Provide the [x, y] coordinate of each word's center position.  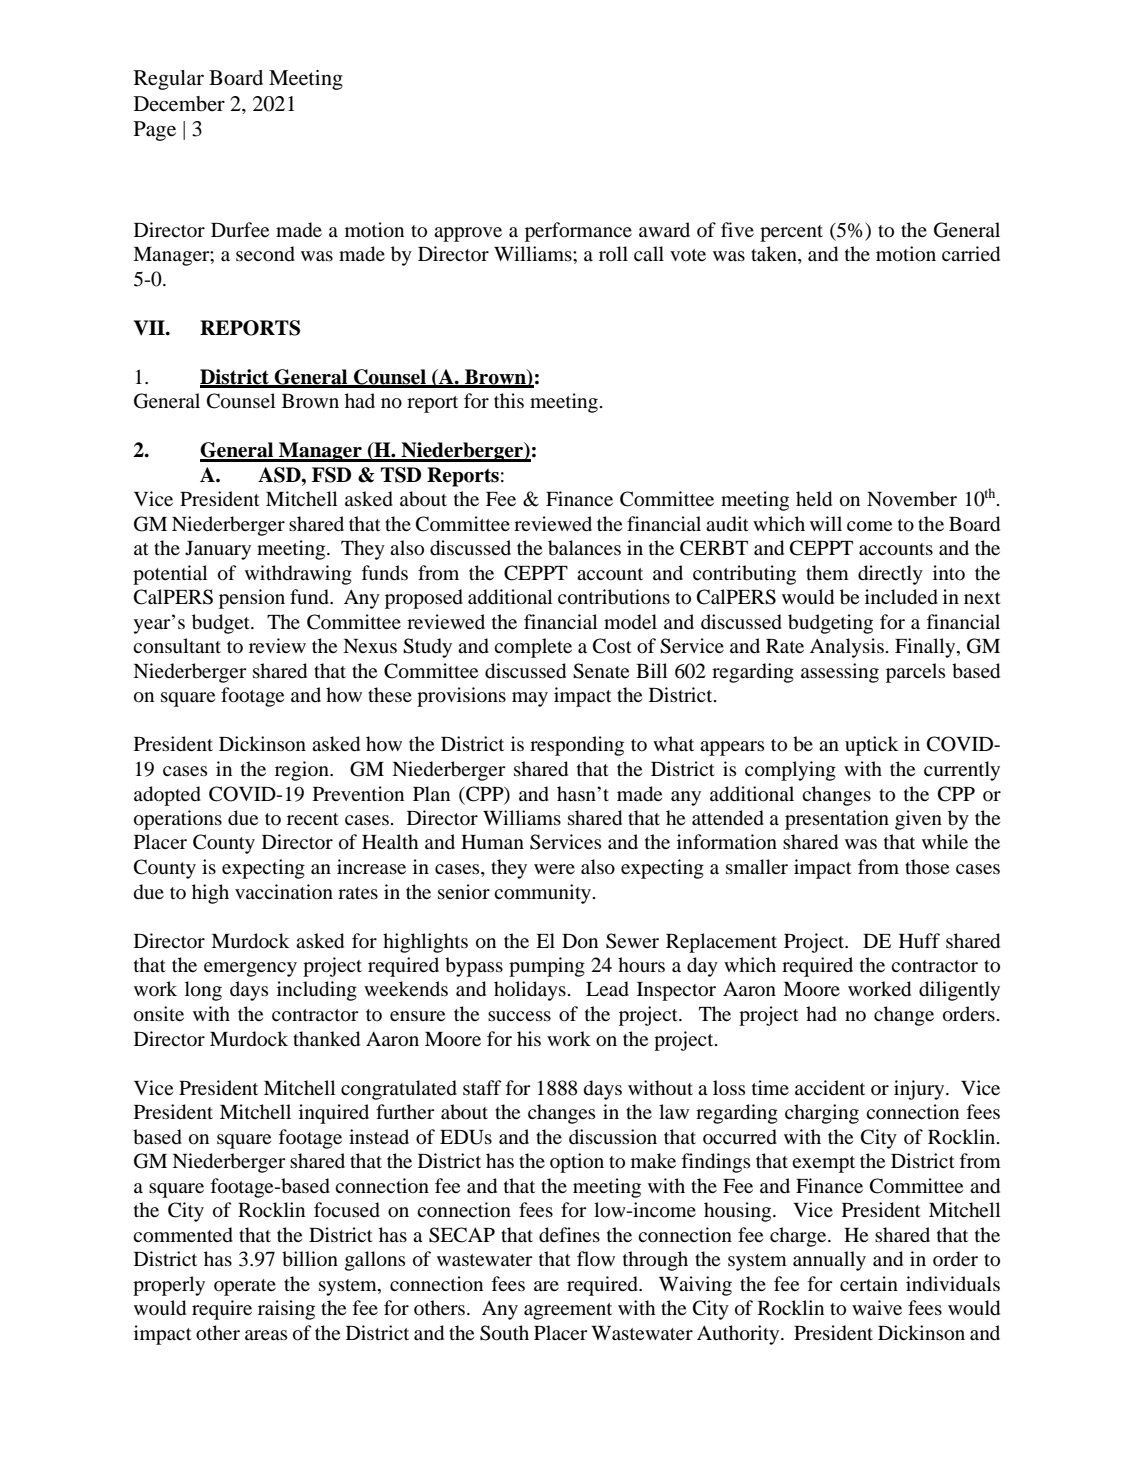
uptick [871, 746]
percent [791, 233]
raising [286, 1310]
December [179, 104]
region [303, 771]
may [530, 699]
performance [578, 232]
